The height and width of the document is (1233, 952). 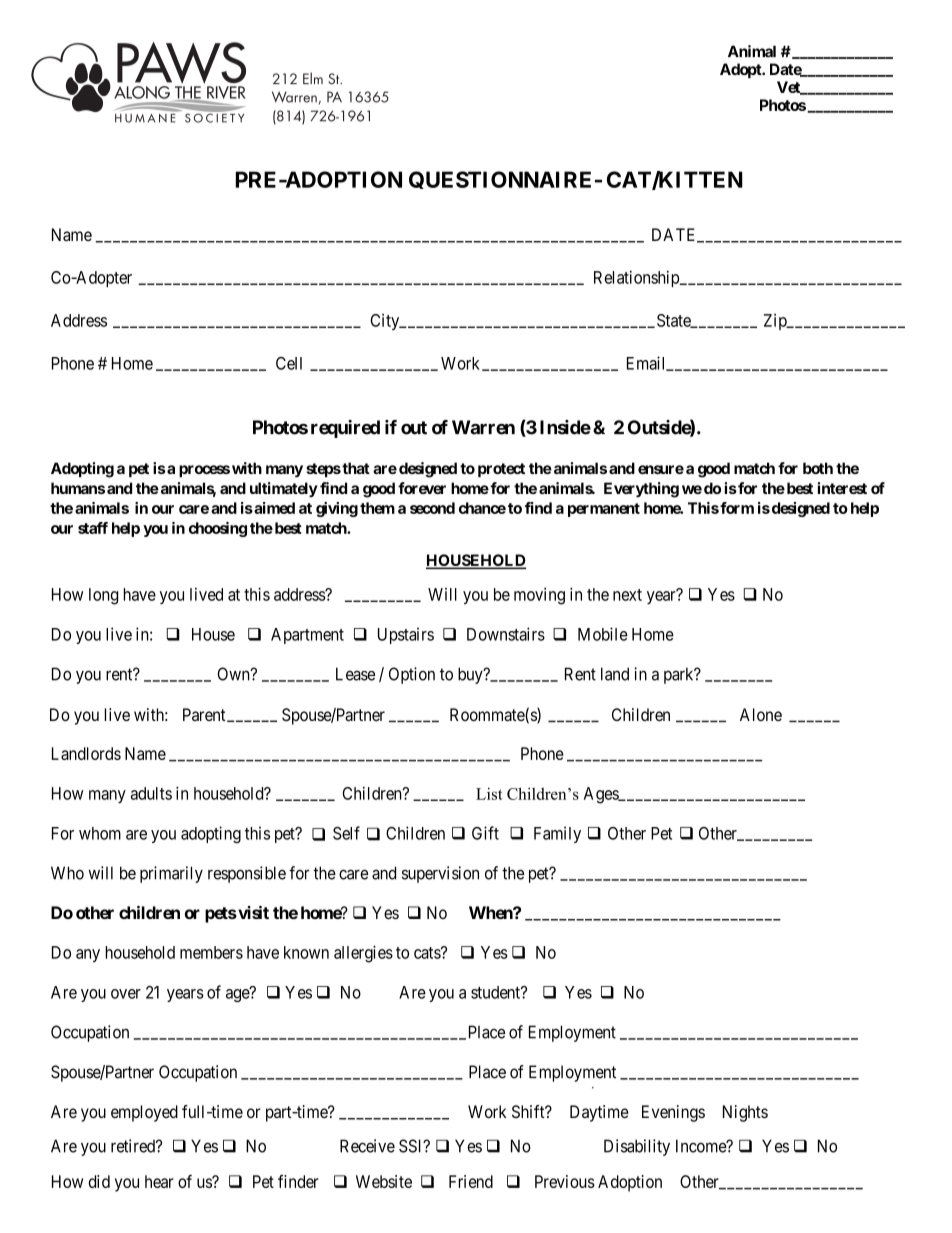 I want to click on park, so click(x=680, y=675).
